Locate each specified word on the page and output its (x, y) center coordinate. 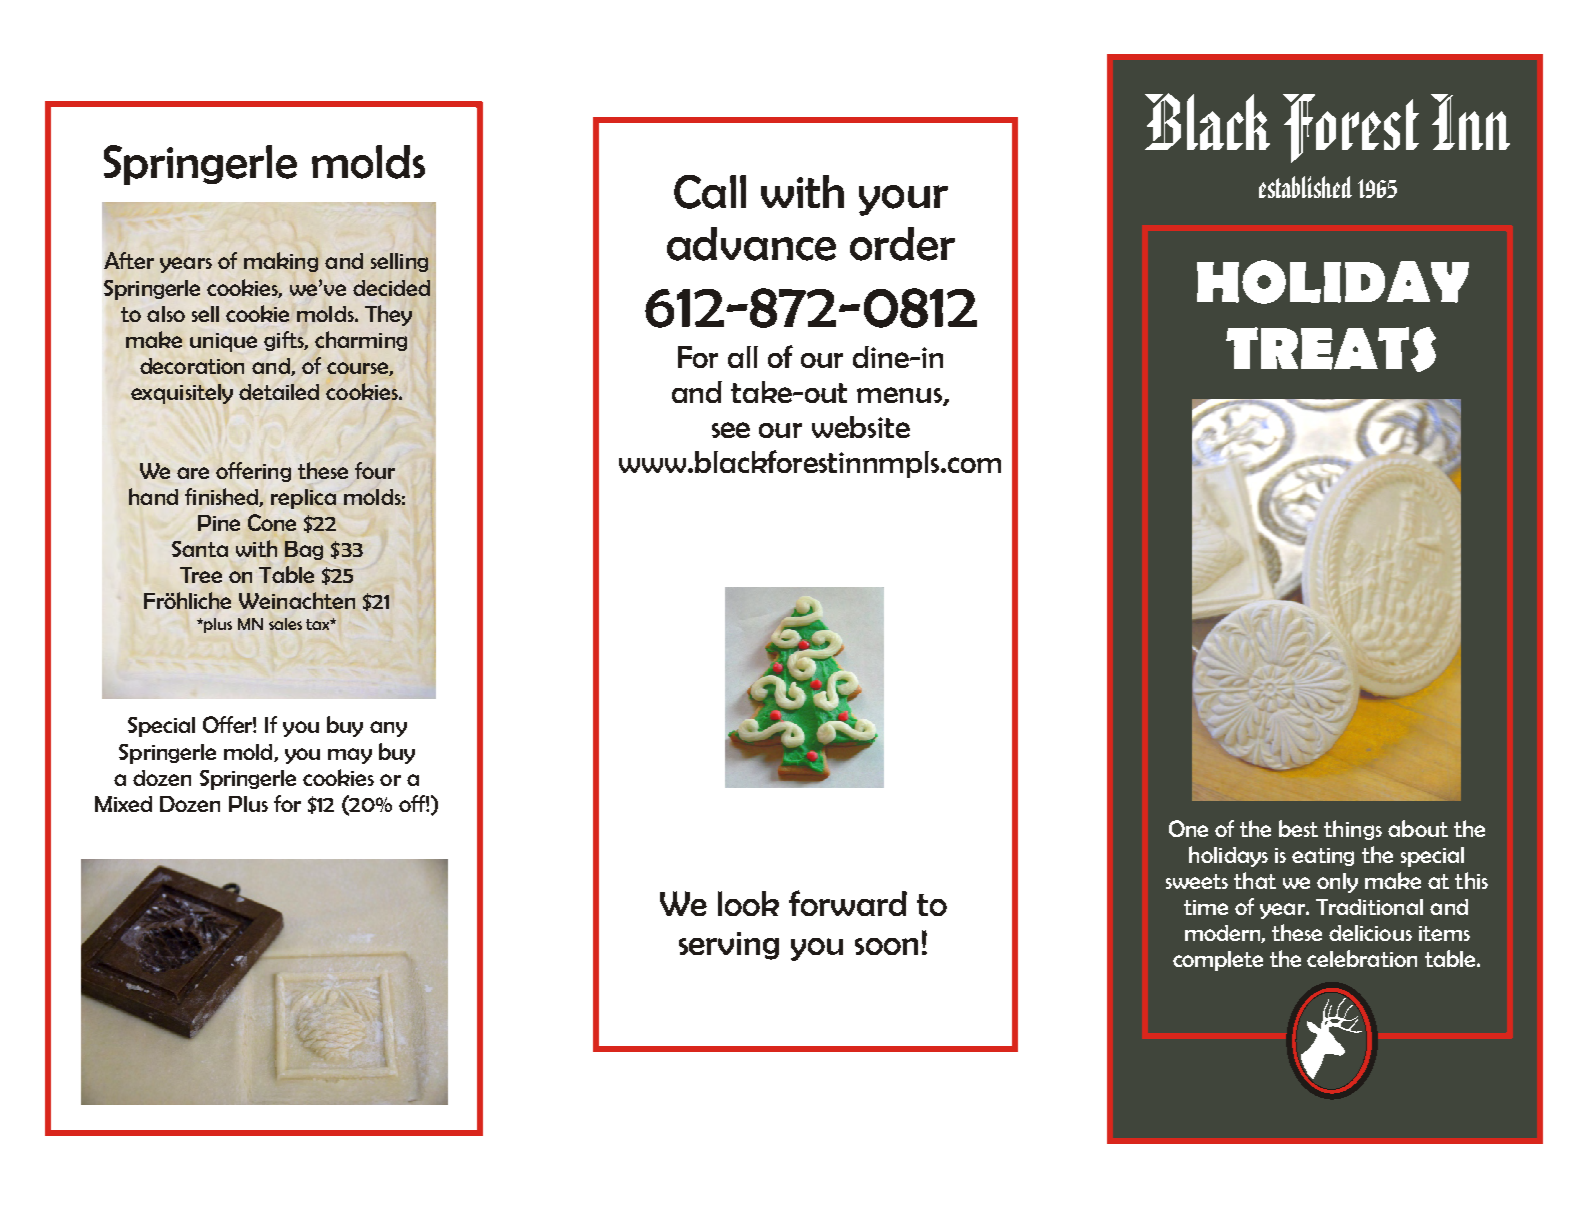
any (388, 729)
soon (886, 946)
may (350, 756)
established (1305, 187)
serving (729, 946)
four (375, 470)
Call (710, 192)
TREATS (1331, 349)
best (1298, 828)
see (731, 430)
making (281, 262)
